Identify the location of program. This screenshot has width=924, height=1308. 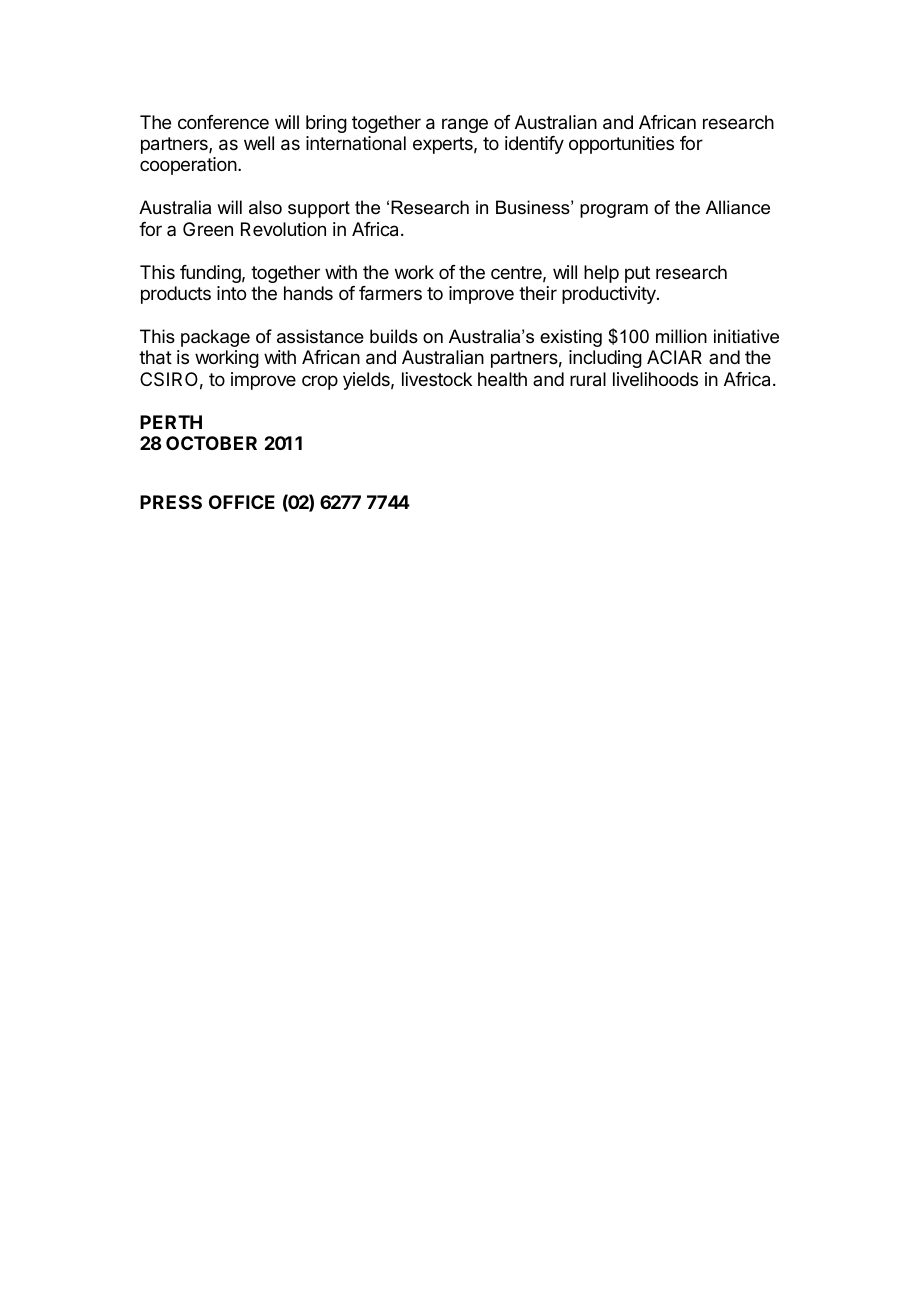
(614, 211).
